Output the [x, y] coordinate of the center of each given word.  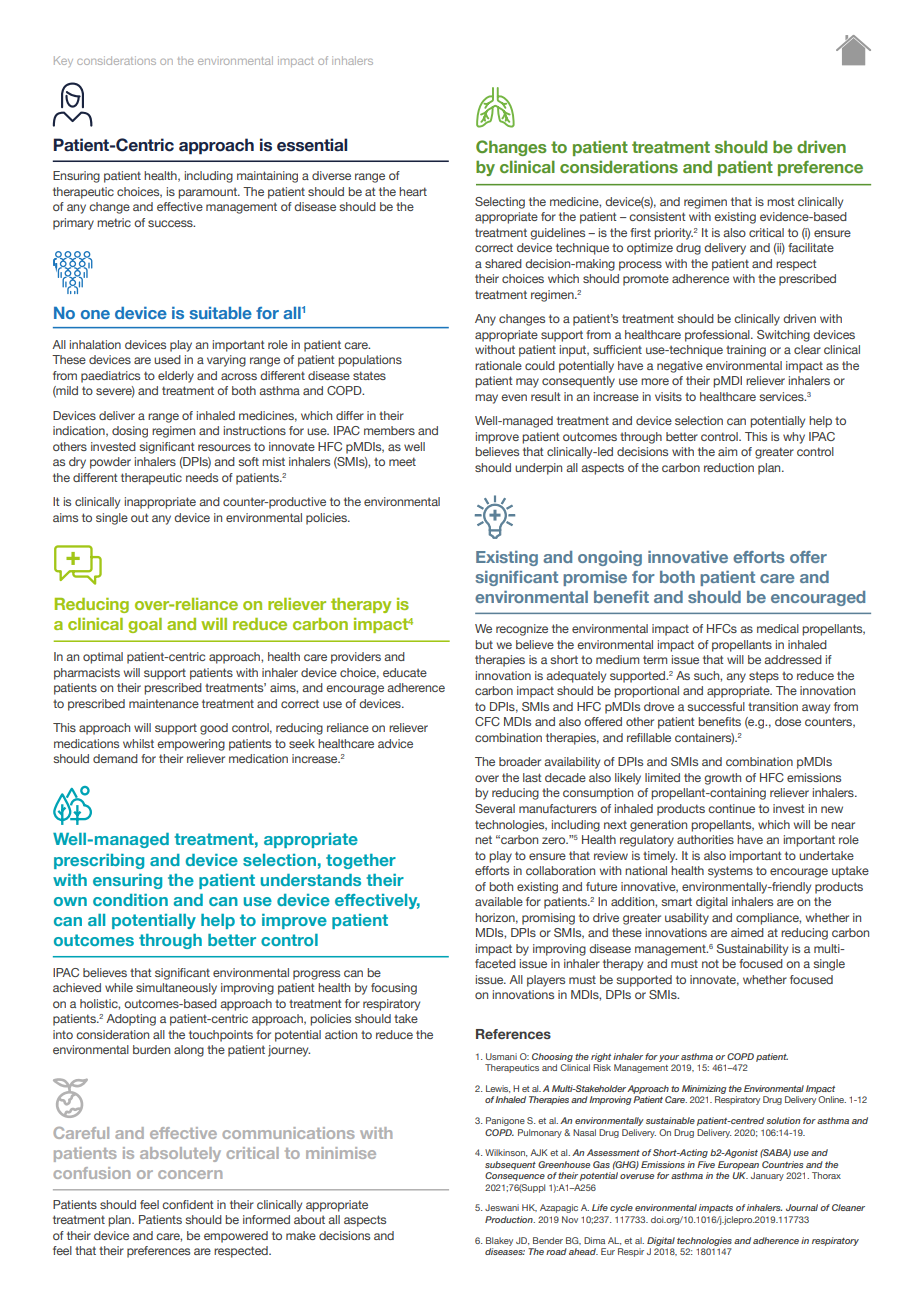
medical [778, 628]
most [781, 201]
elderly [176, 377]
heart [413, 191]
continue [731, 808]
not [710, 963]
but [484, 644]
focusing [394, 989]
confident [188, 1204]
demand [115, 758]
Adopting [131, 1020]
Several [495, 808]
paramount [209, 193]
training [746, 351]
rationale [498, 365]
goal [145, 625]
